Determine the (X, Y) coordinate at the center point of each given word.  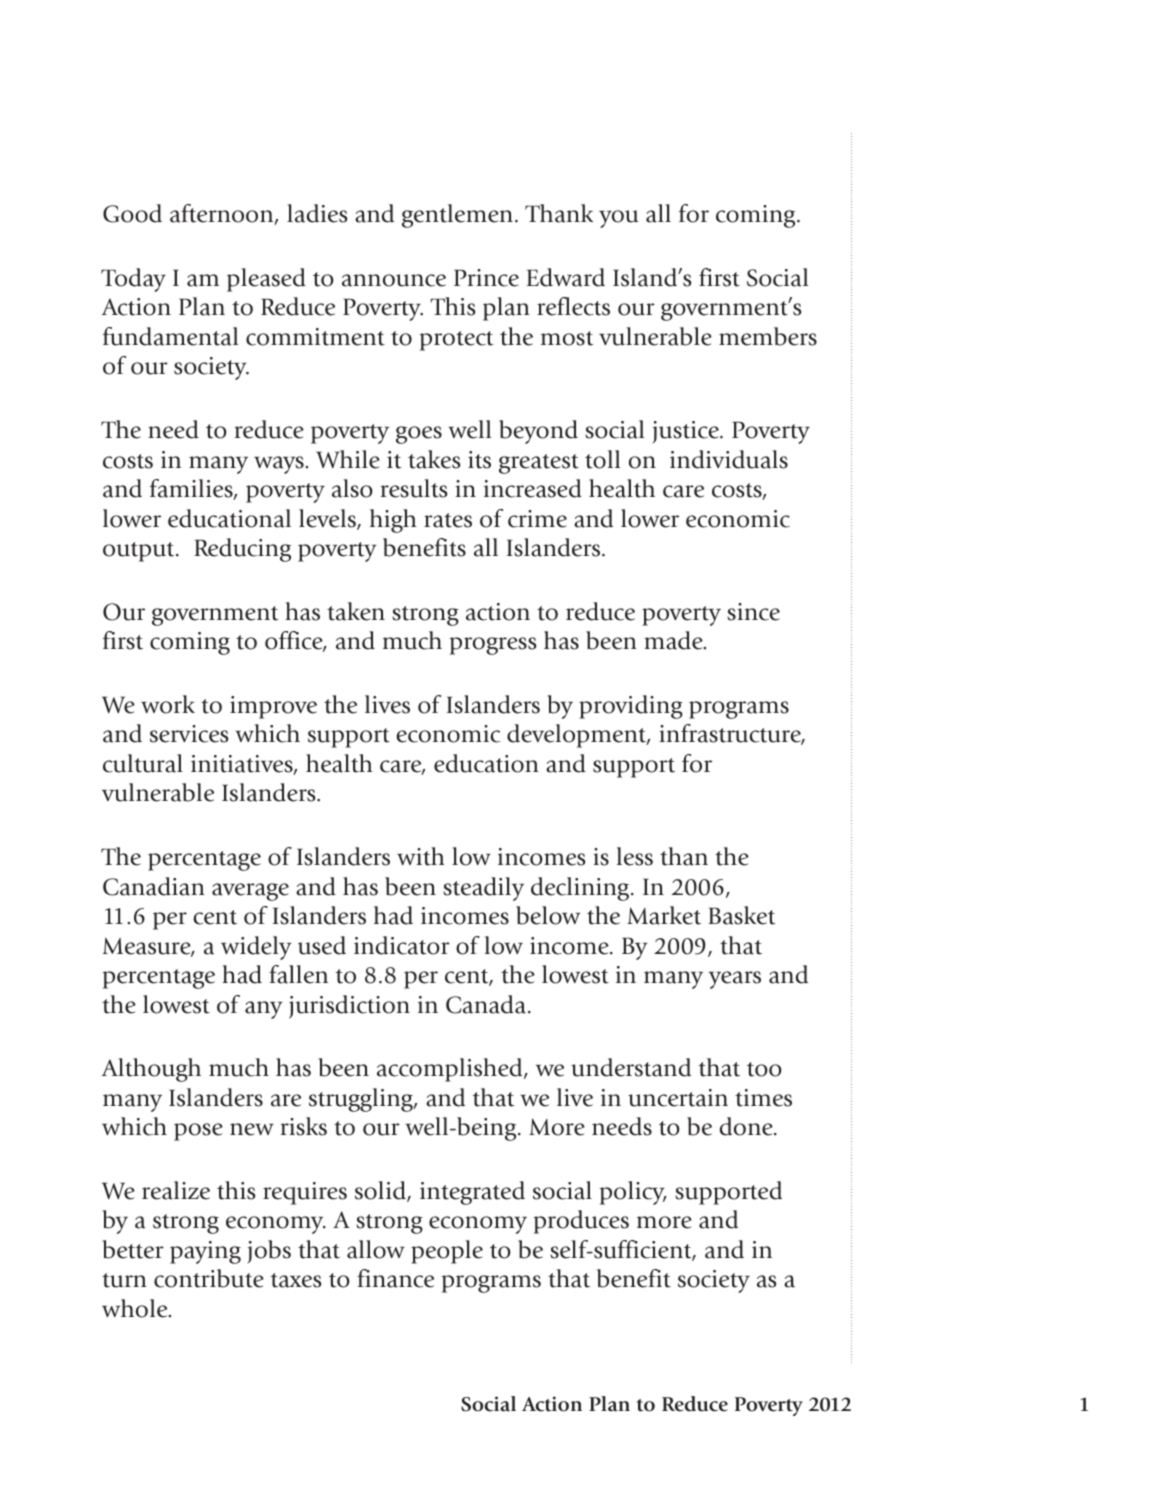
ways (280, 465)
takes (434, 459)
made (674, 640)
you (618, 219)
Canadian (154, 886)
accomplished (451, 1070)
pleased (266, 280)
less (635, 856)
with (421, 856)
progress (493, 646)
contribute (209, 1278)
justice (687, 432)
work (168, 704)
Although (151, 1070)
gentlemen (457, 216)
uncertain (678, 1098)
